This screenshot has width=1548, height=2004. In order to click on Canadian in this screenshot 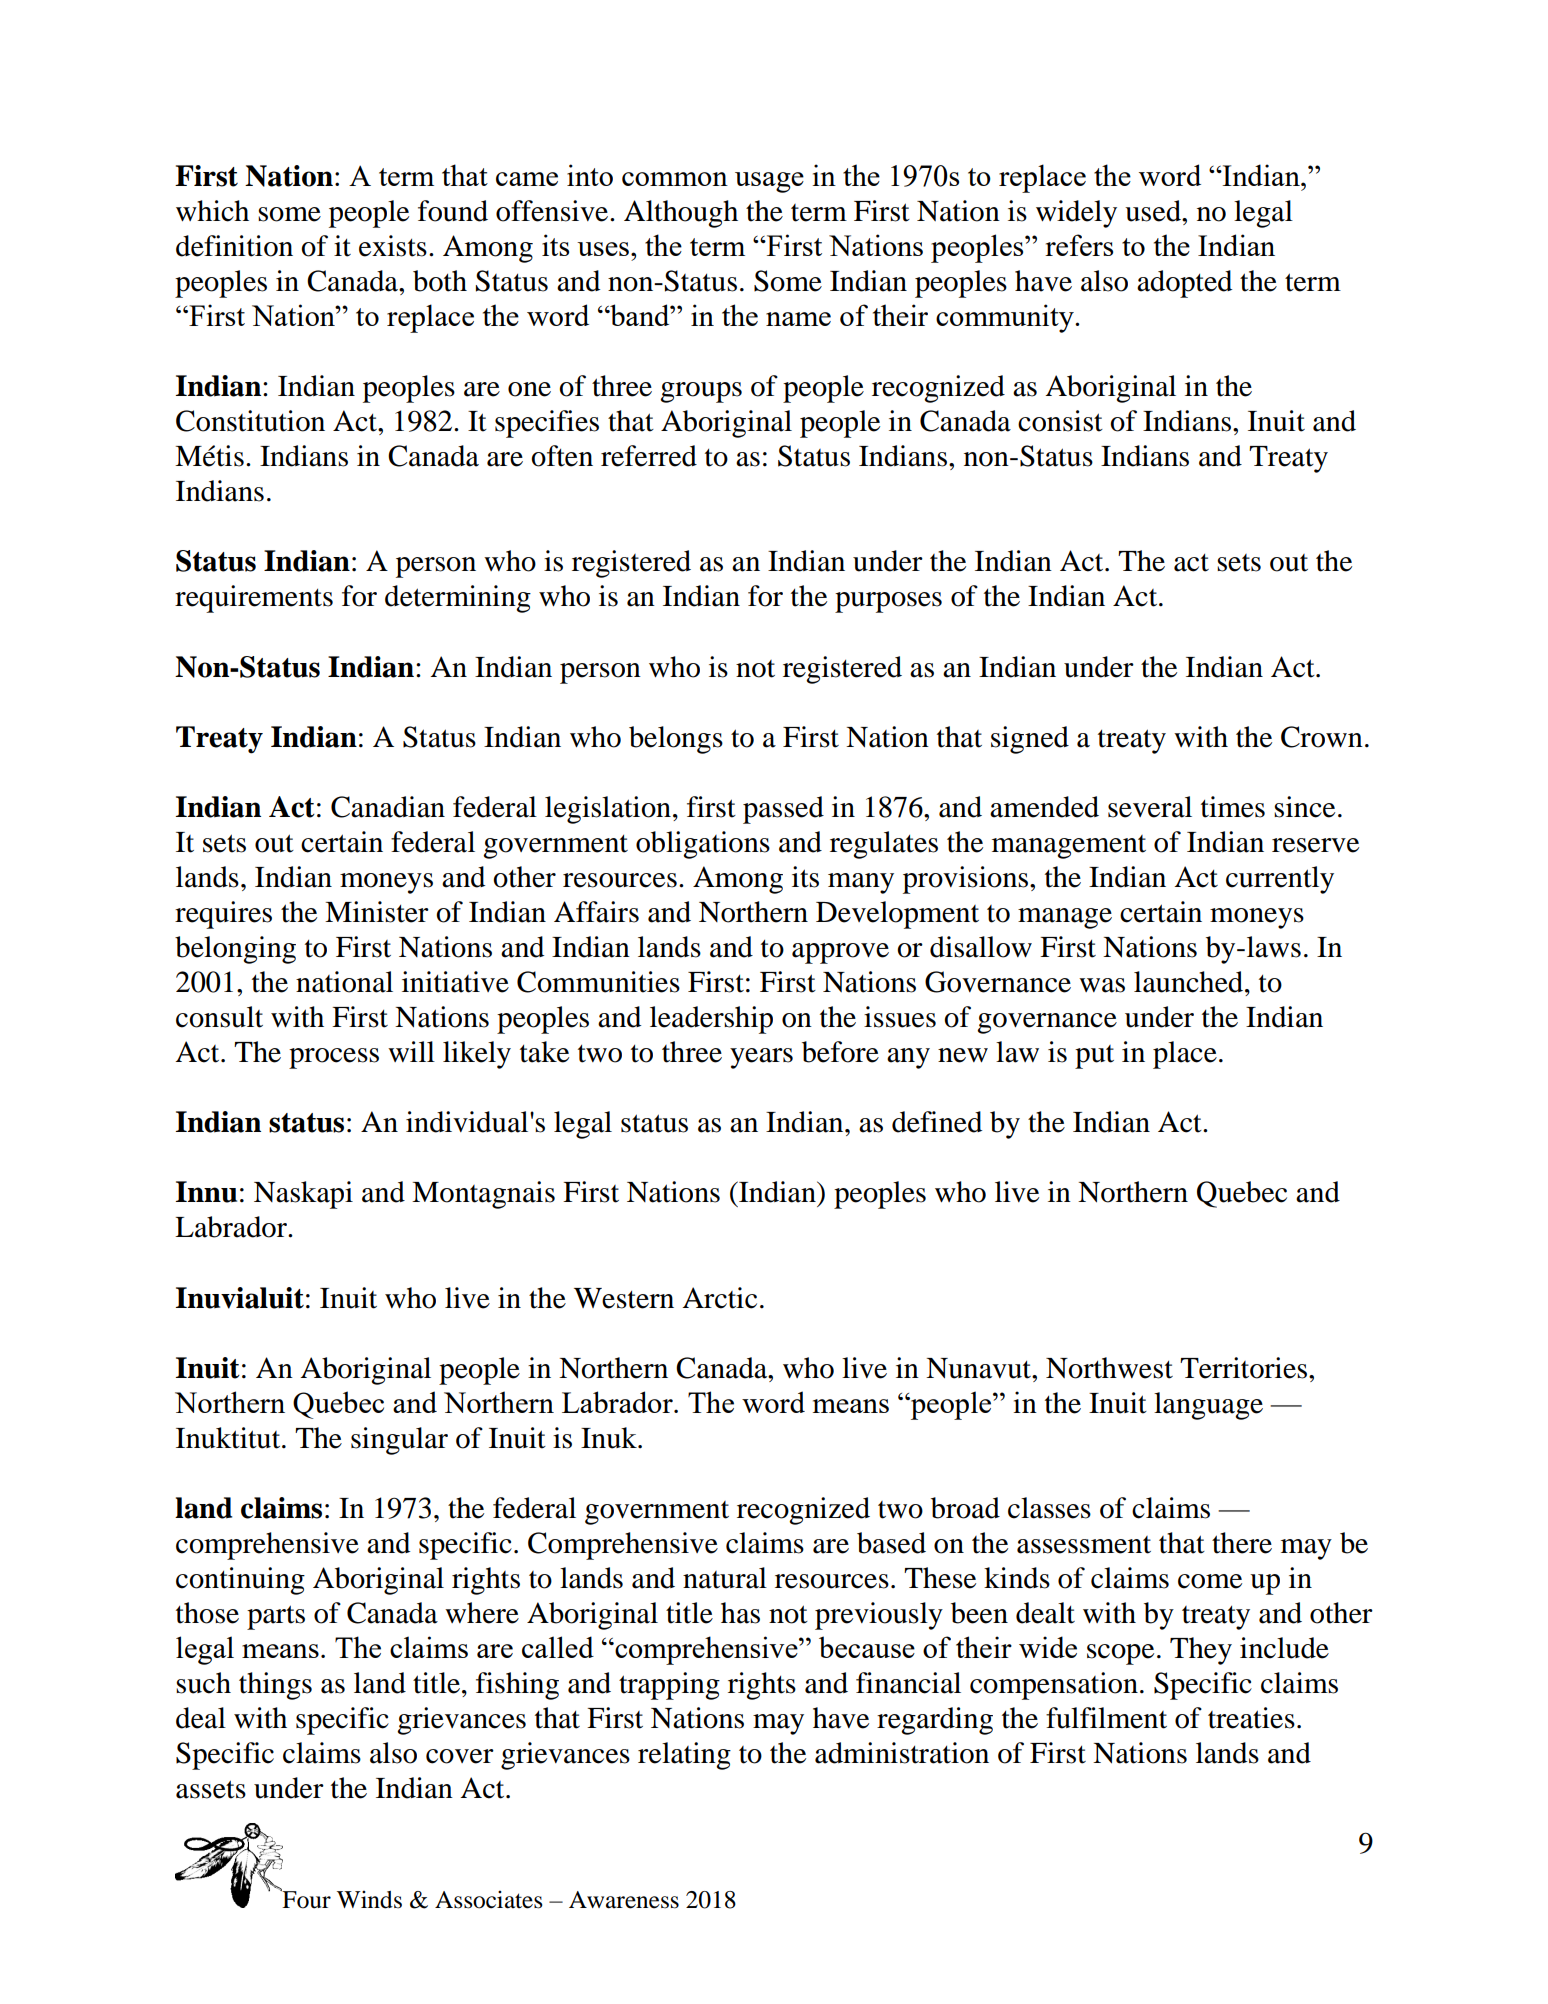, I will do `click(388, 807)`.
